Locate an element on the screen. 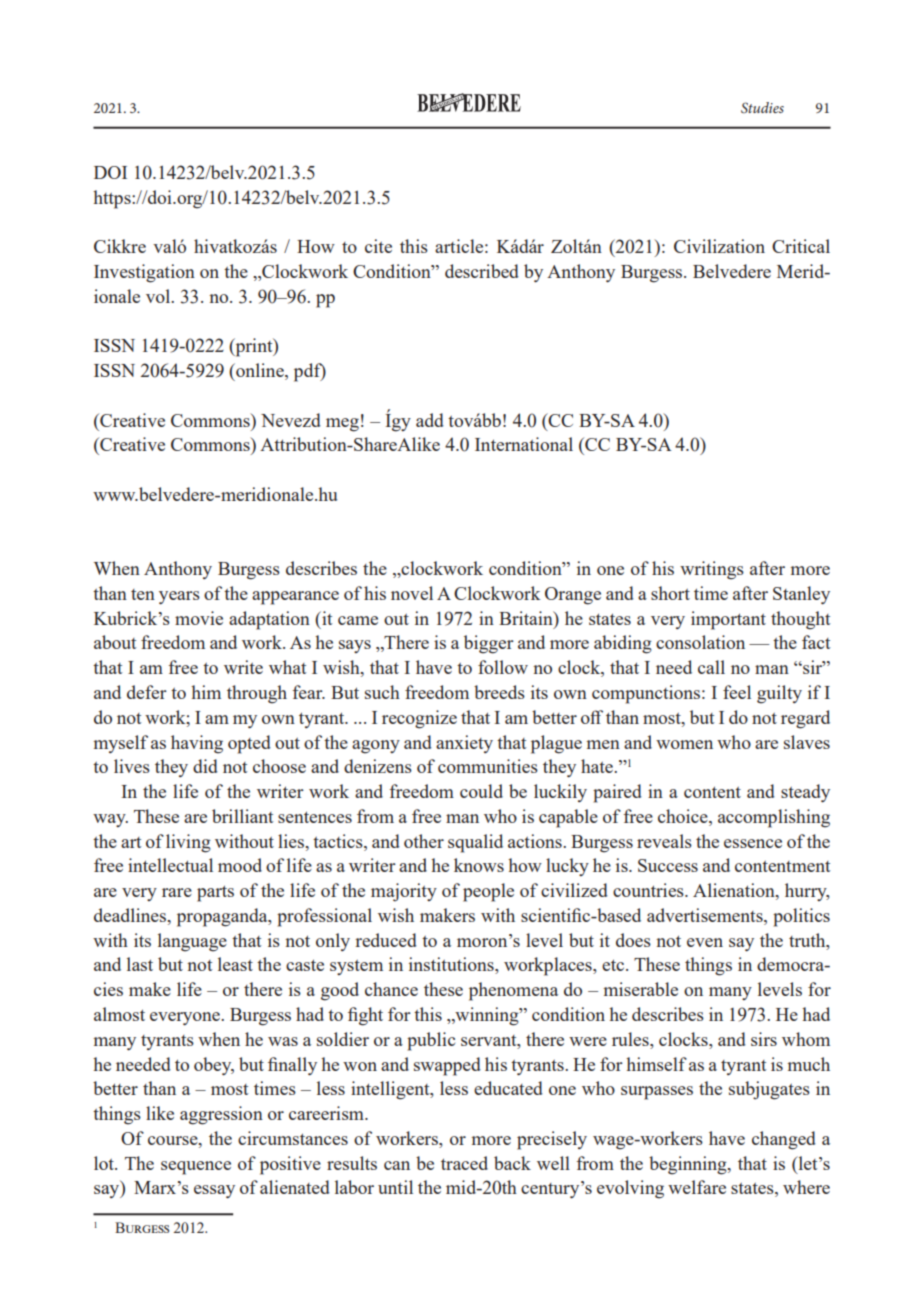 Image resolution: width=924 pixels, height=1310 pixels. Studies is located at coordinates (762, 107).
